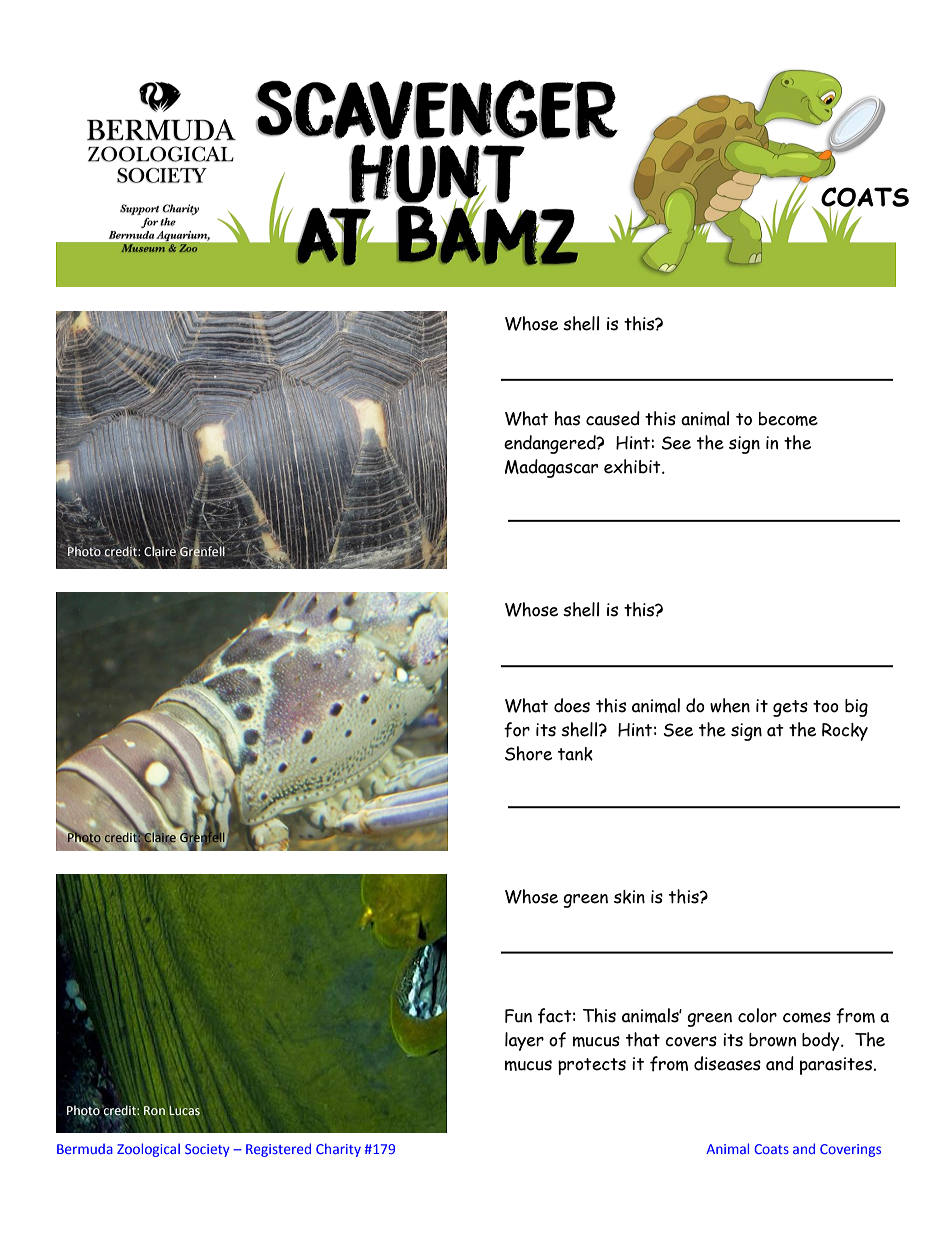 The width and height of the screenshot is (952, 1233). Describe the element at coordinates (338, 1150) in the screenshot. I see `Charity` at that location.
